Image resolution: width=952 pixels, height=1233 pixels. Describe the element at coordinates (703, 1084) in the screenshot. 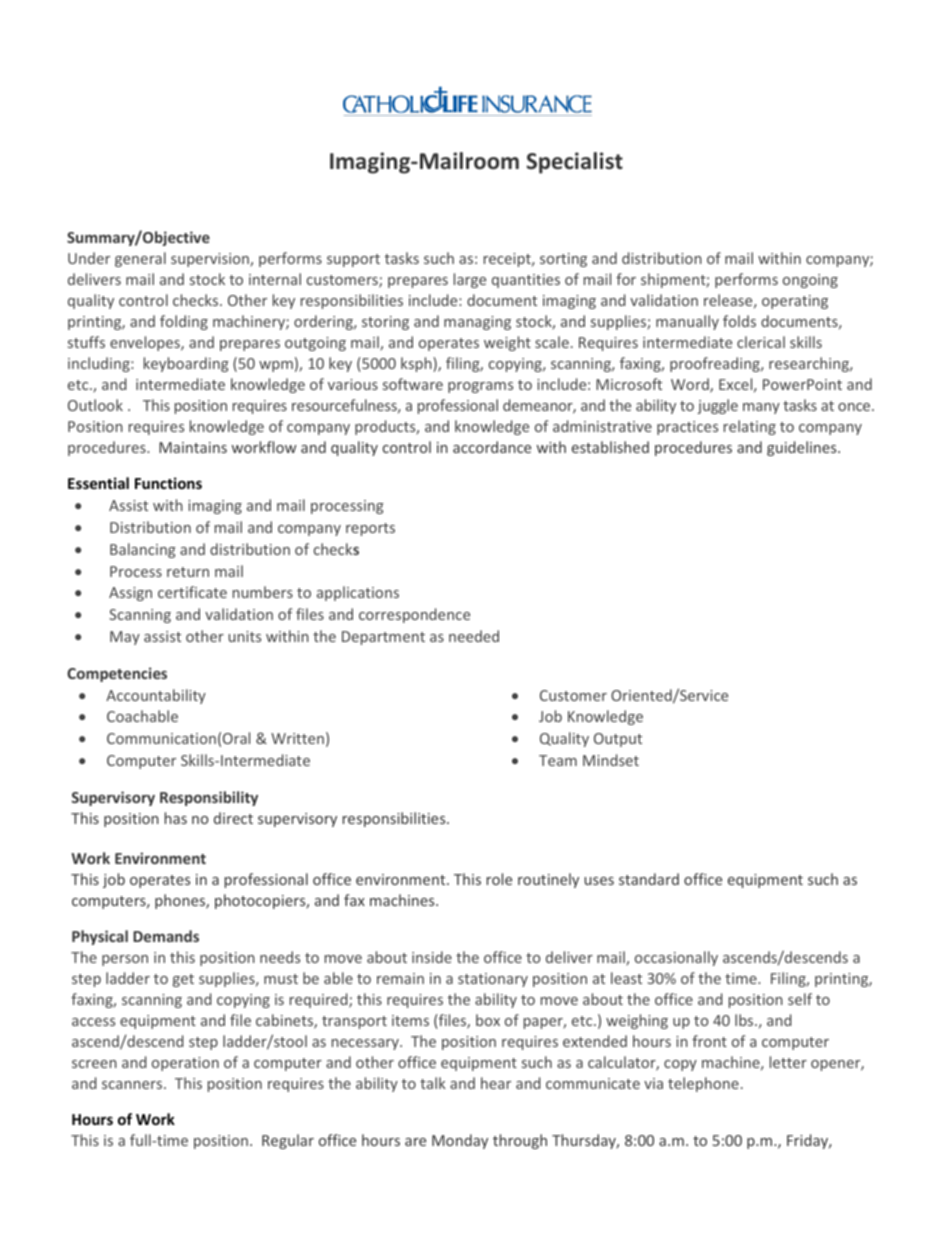

I see `telephone` at that location.
